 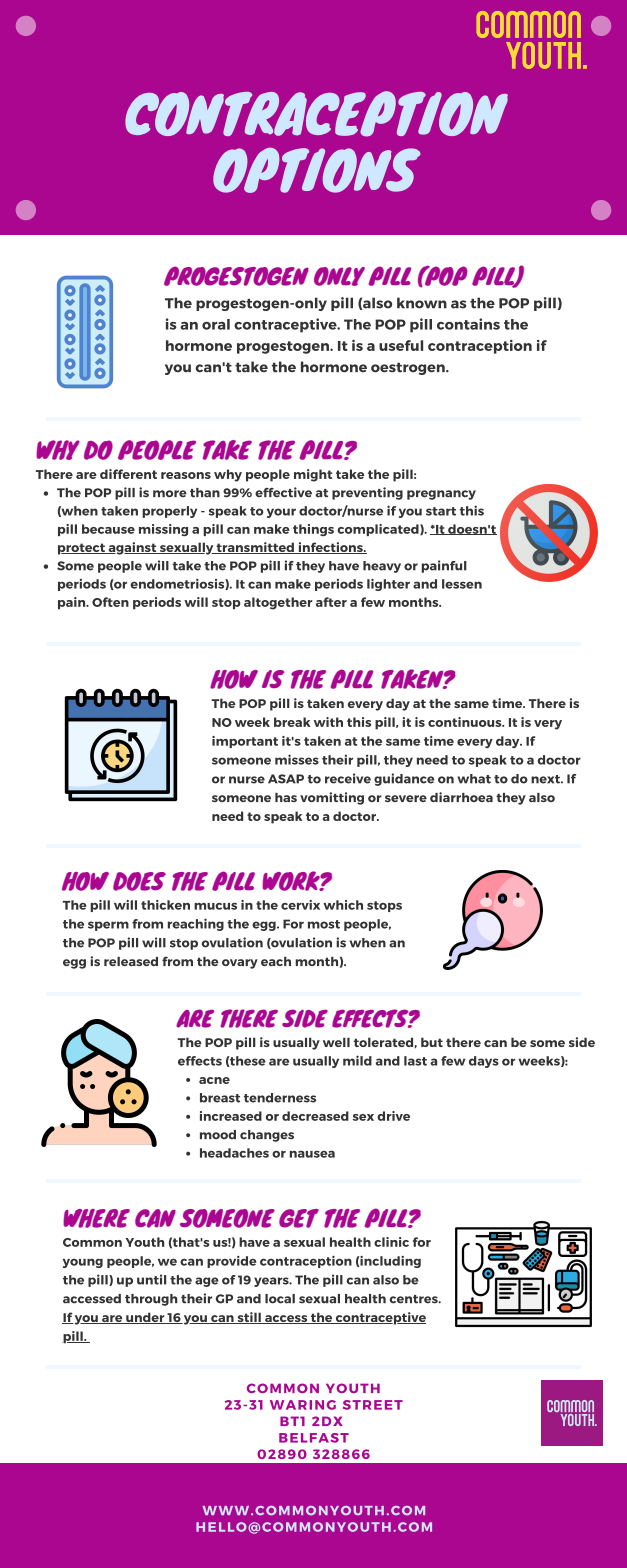 What do you see at coordinates (128, 474) in the page?
I see `different` at bounding box center [128, 474].
